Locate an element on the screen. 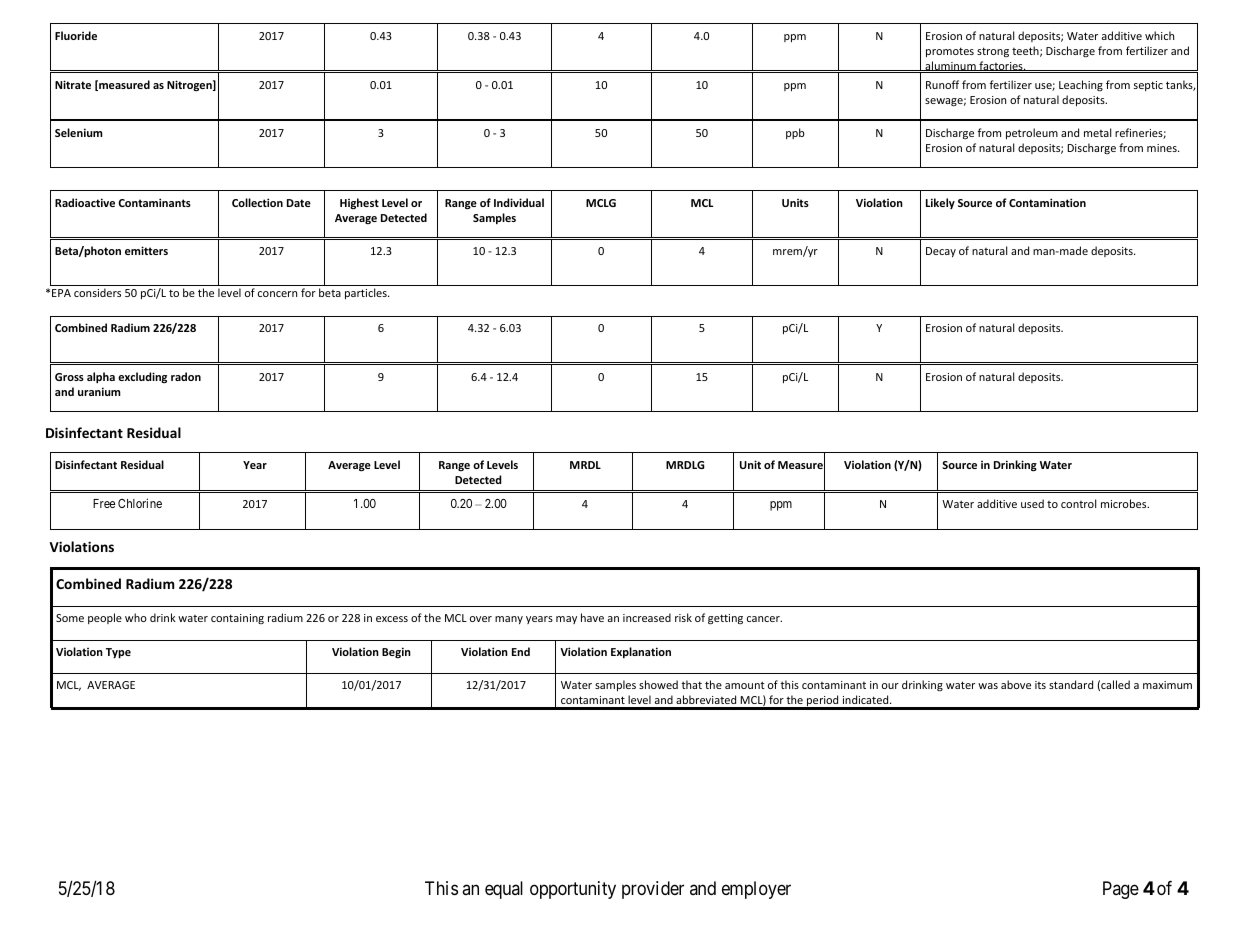  containing is located at coordinates (237, 619).
